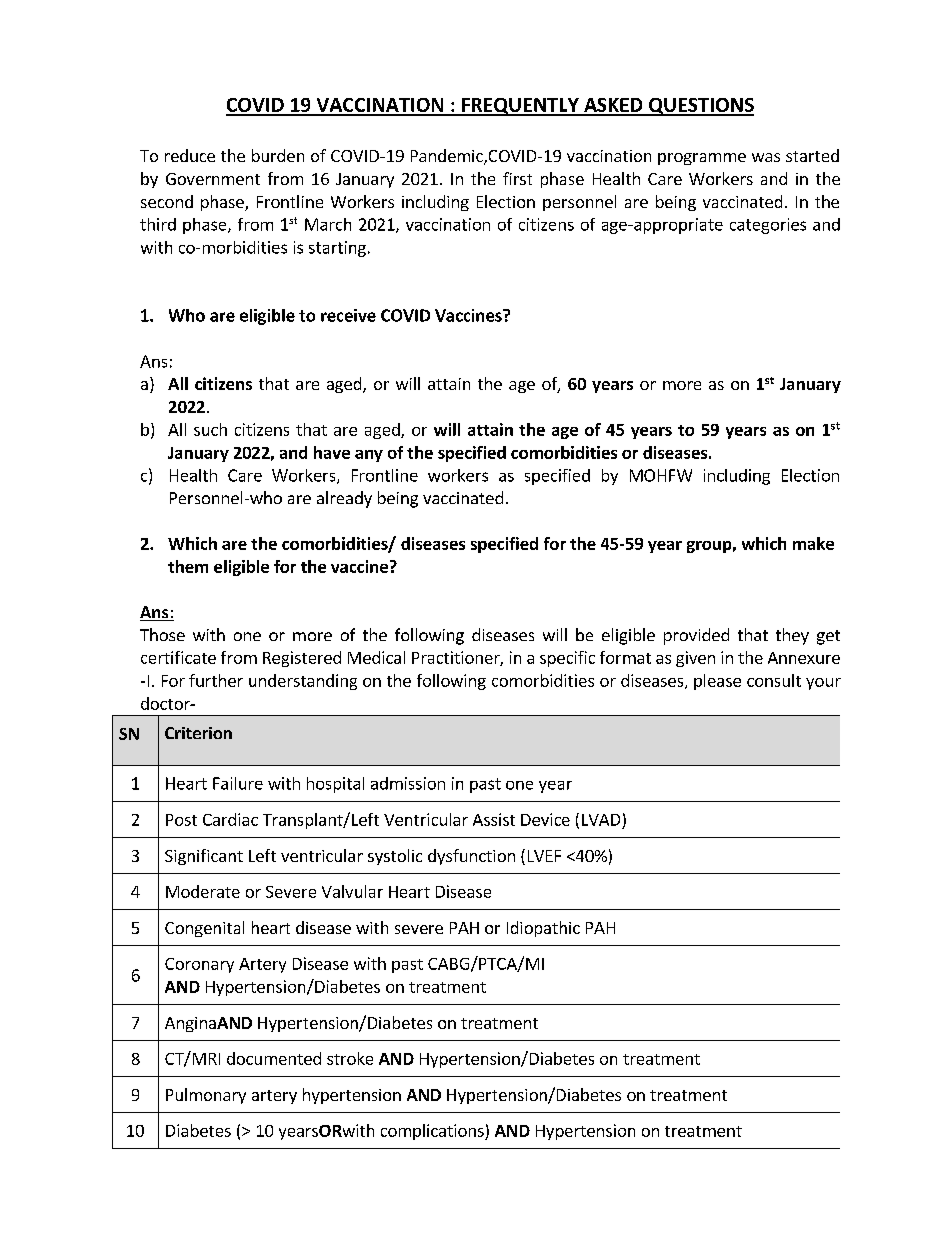 This screenshot has width=952, height=1233. Describe the element at coordinates (813, 543) in the screenshot. I see `make` at that location.
